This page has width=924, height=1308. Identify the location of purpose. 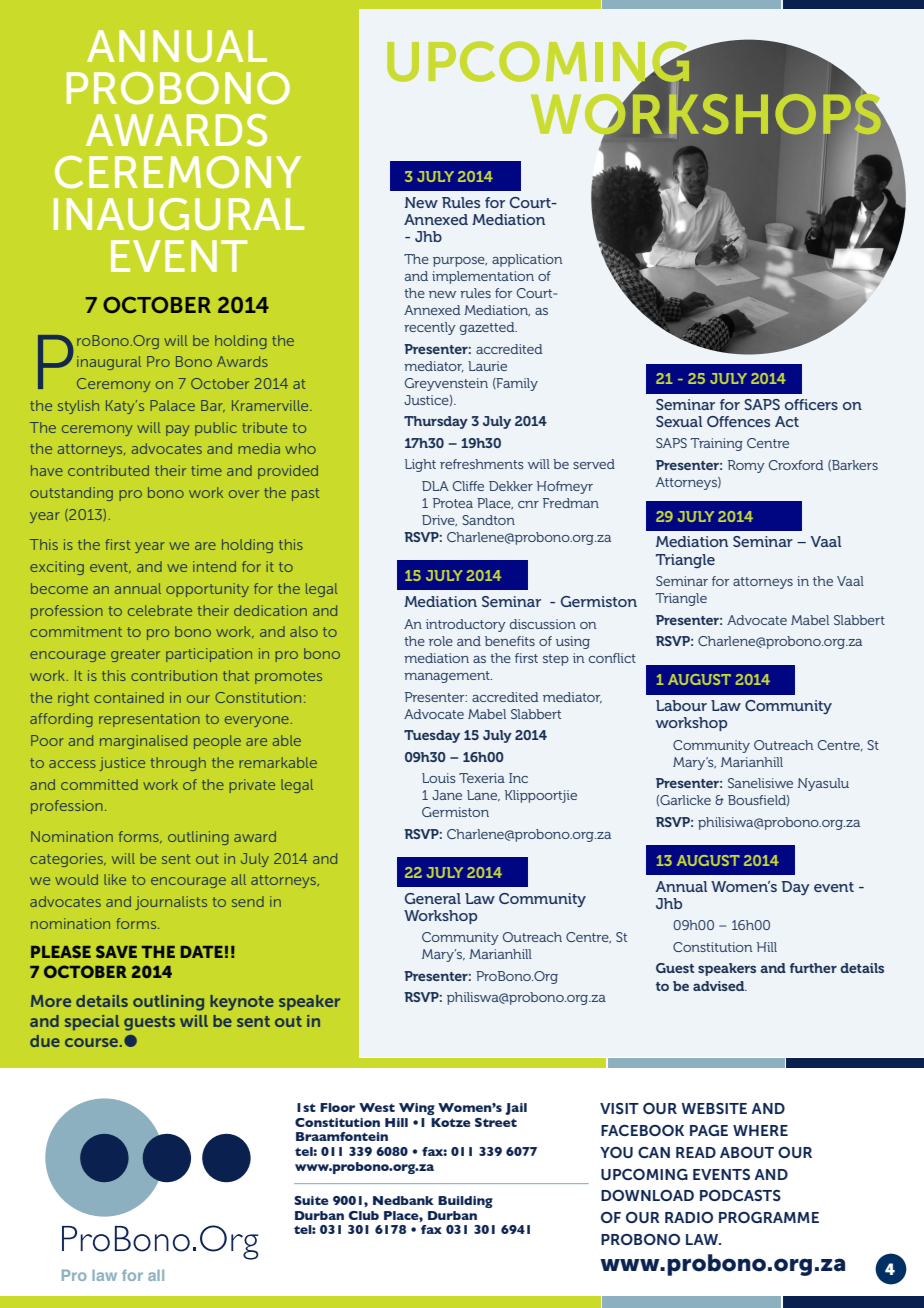
(460, 262).
